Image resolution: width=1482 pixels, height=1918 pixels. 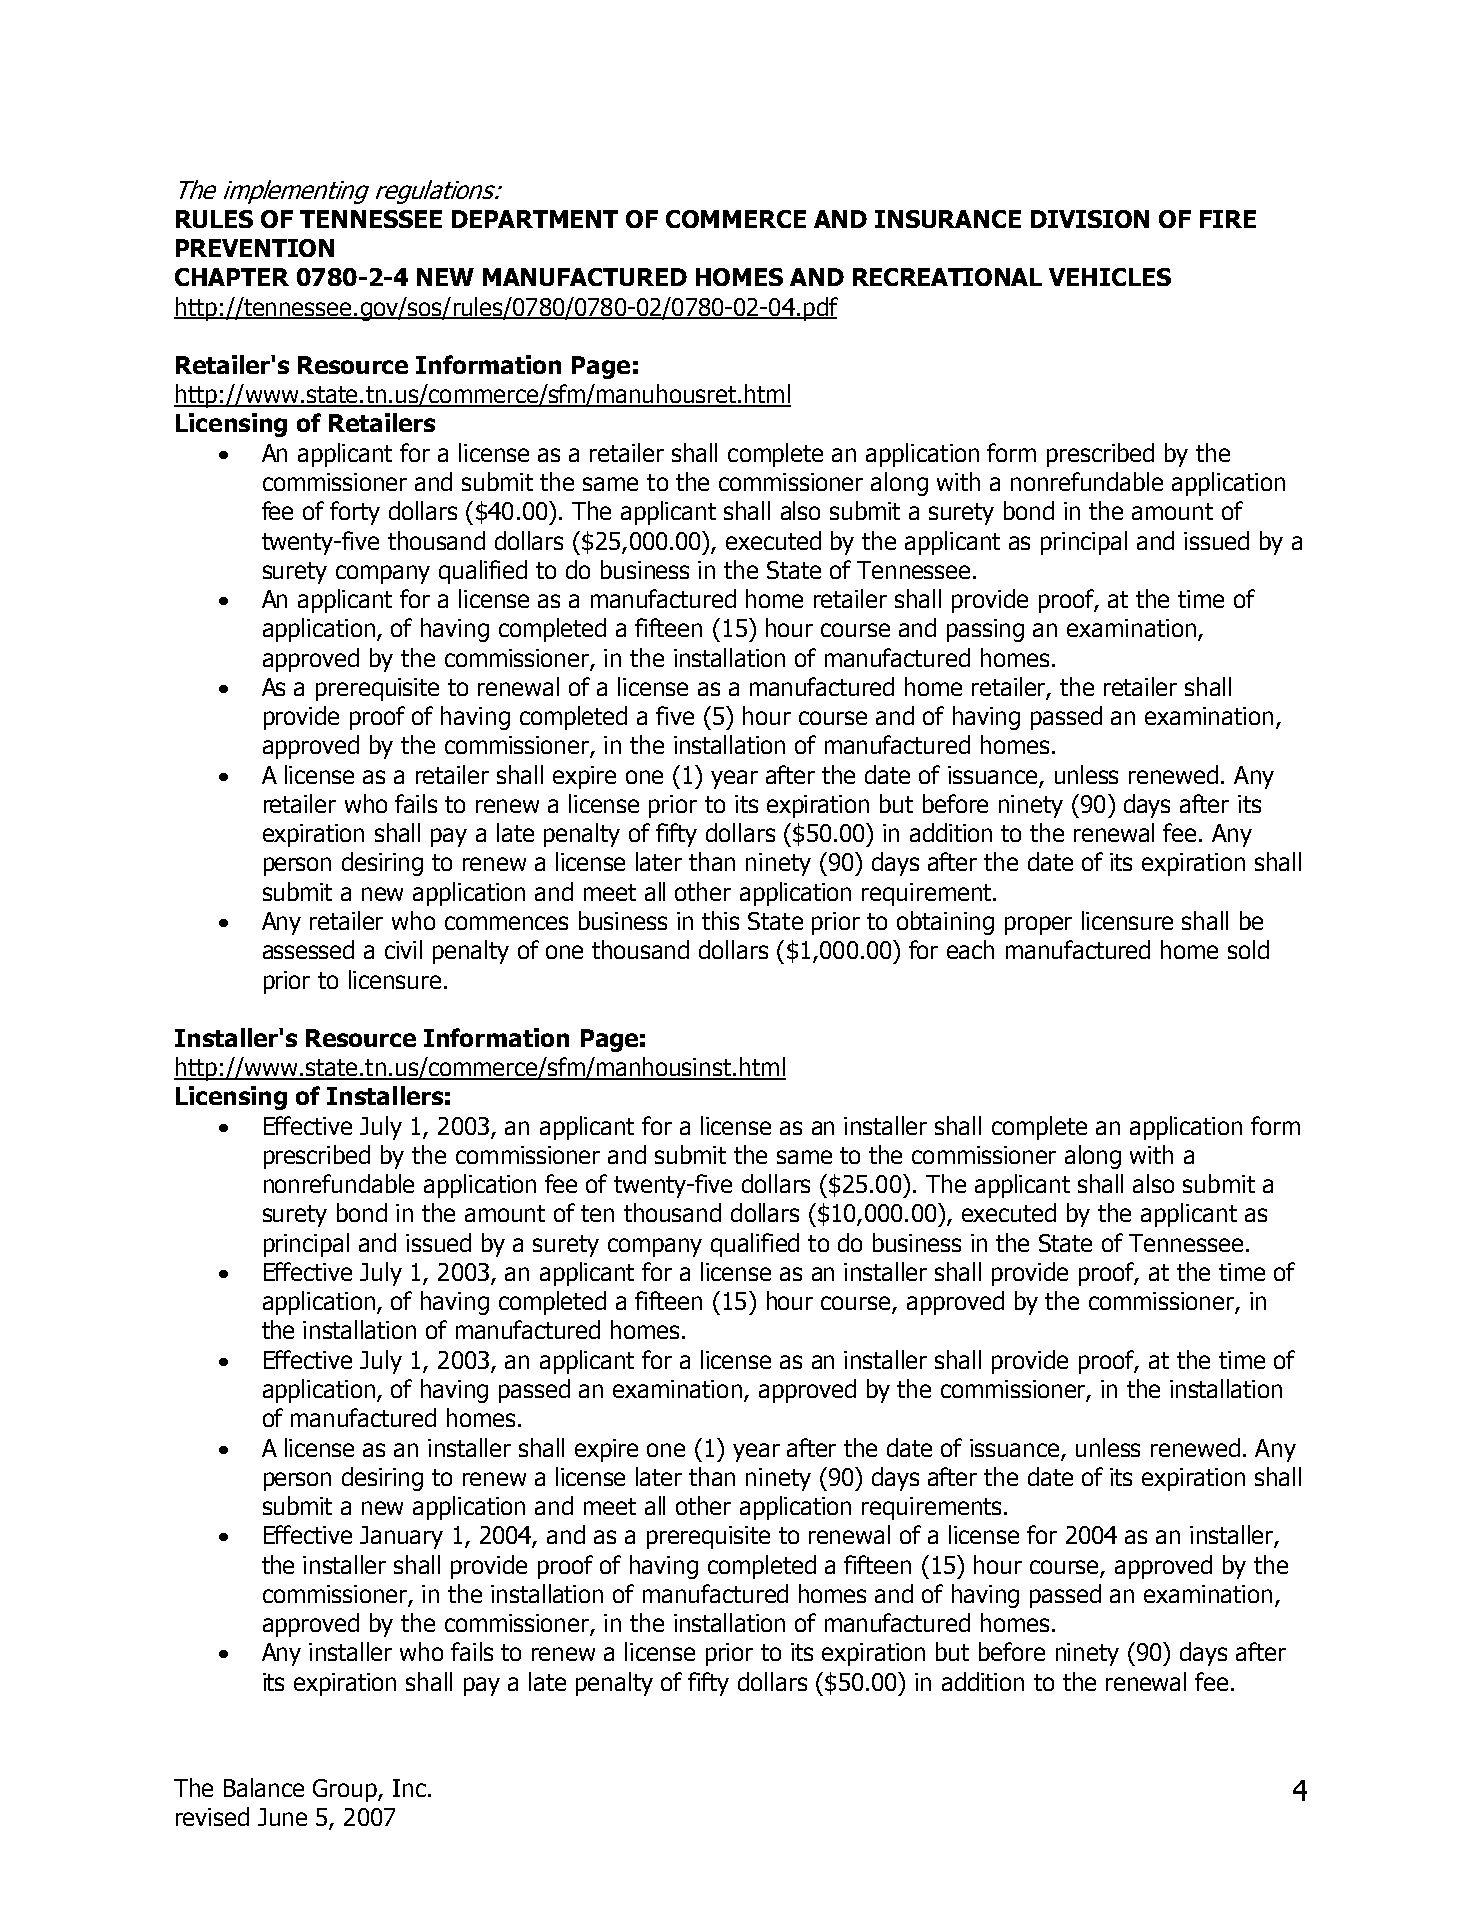 What do you see at coordinates (346, 1790) in the page?
I see `Group` at bounding box center [346, 1790].
